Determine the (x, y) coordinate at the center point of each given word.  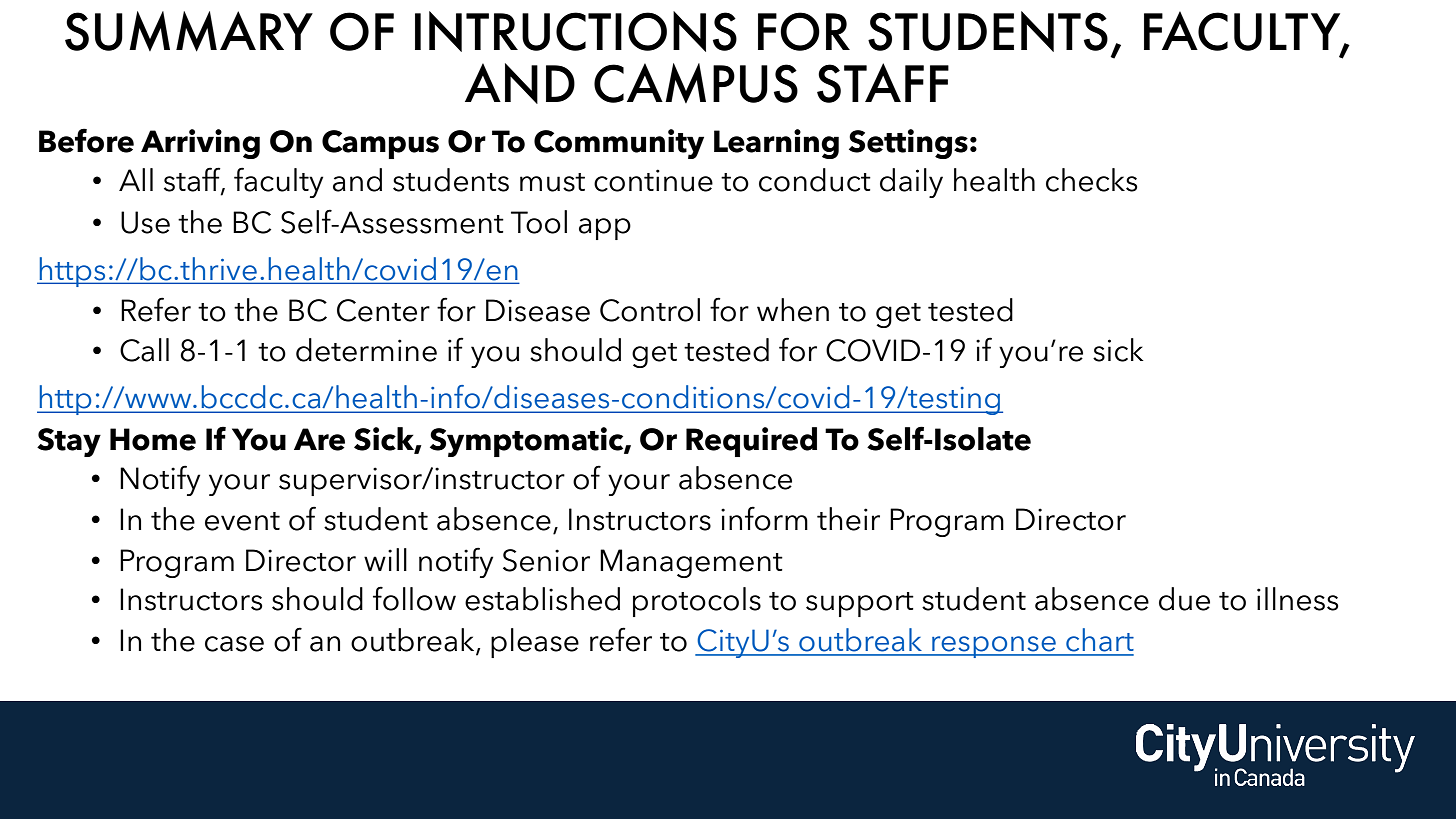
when (793, 310)
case (234, 644)
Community (619, 144)
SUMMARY (189, 31)
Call (144, 350)
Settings (908, 144)
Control (650, 310)
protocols (697, 602)
